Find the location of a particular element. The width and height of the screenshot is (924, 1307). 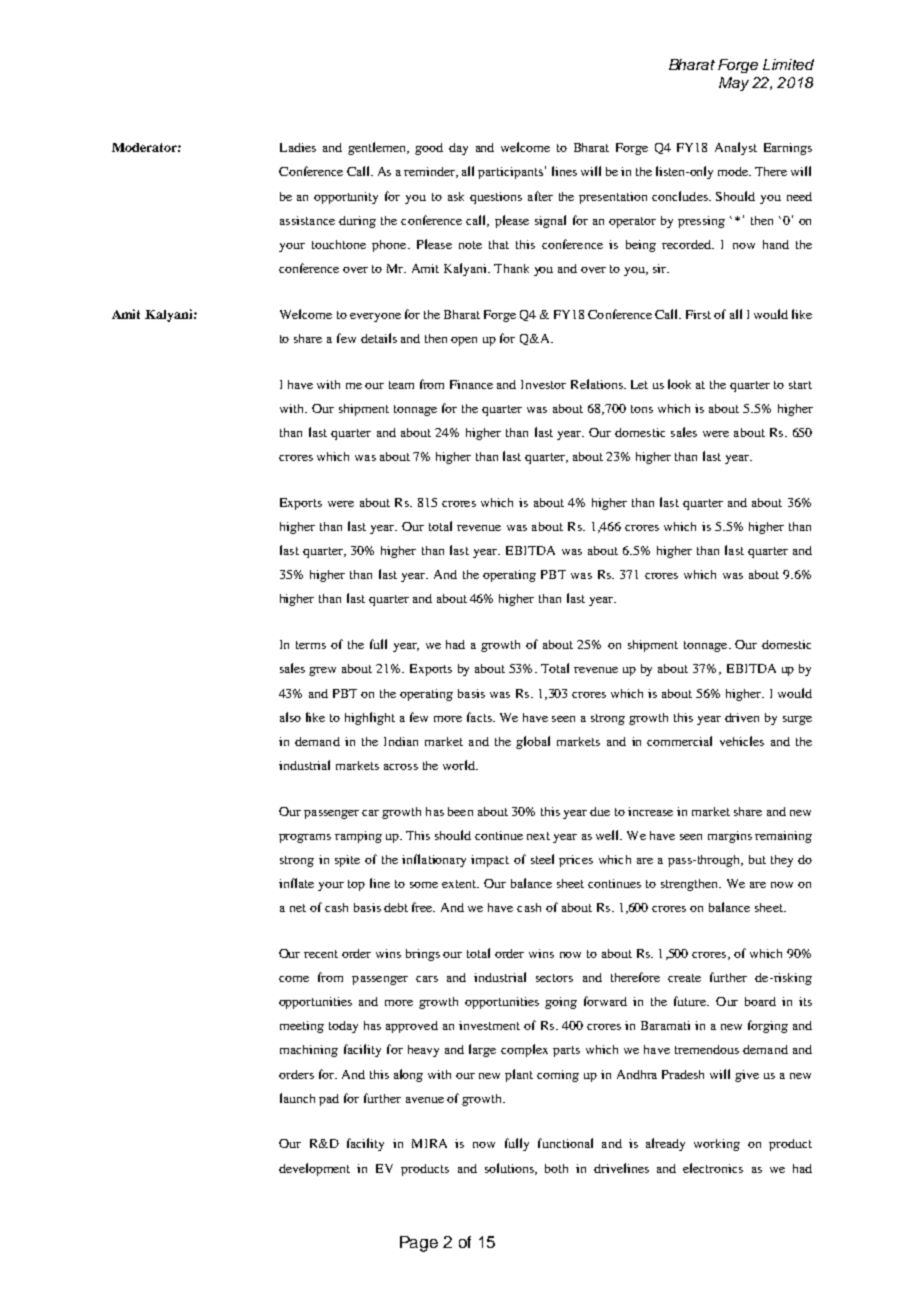

team is located at coordinates (401, 385).
